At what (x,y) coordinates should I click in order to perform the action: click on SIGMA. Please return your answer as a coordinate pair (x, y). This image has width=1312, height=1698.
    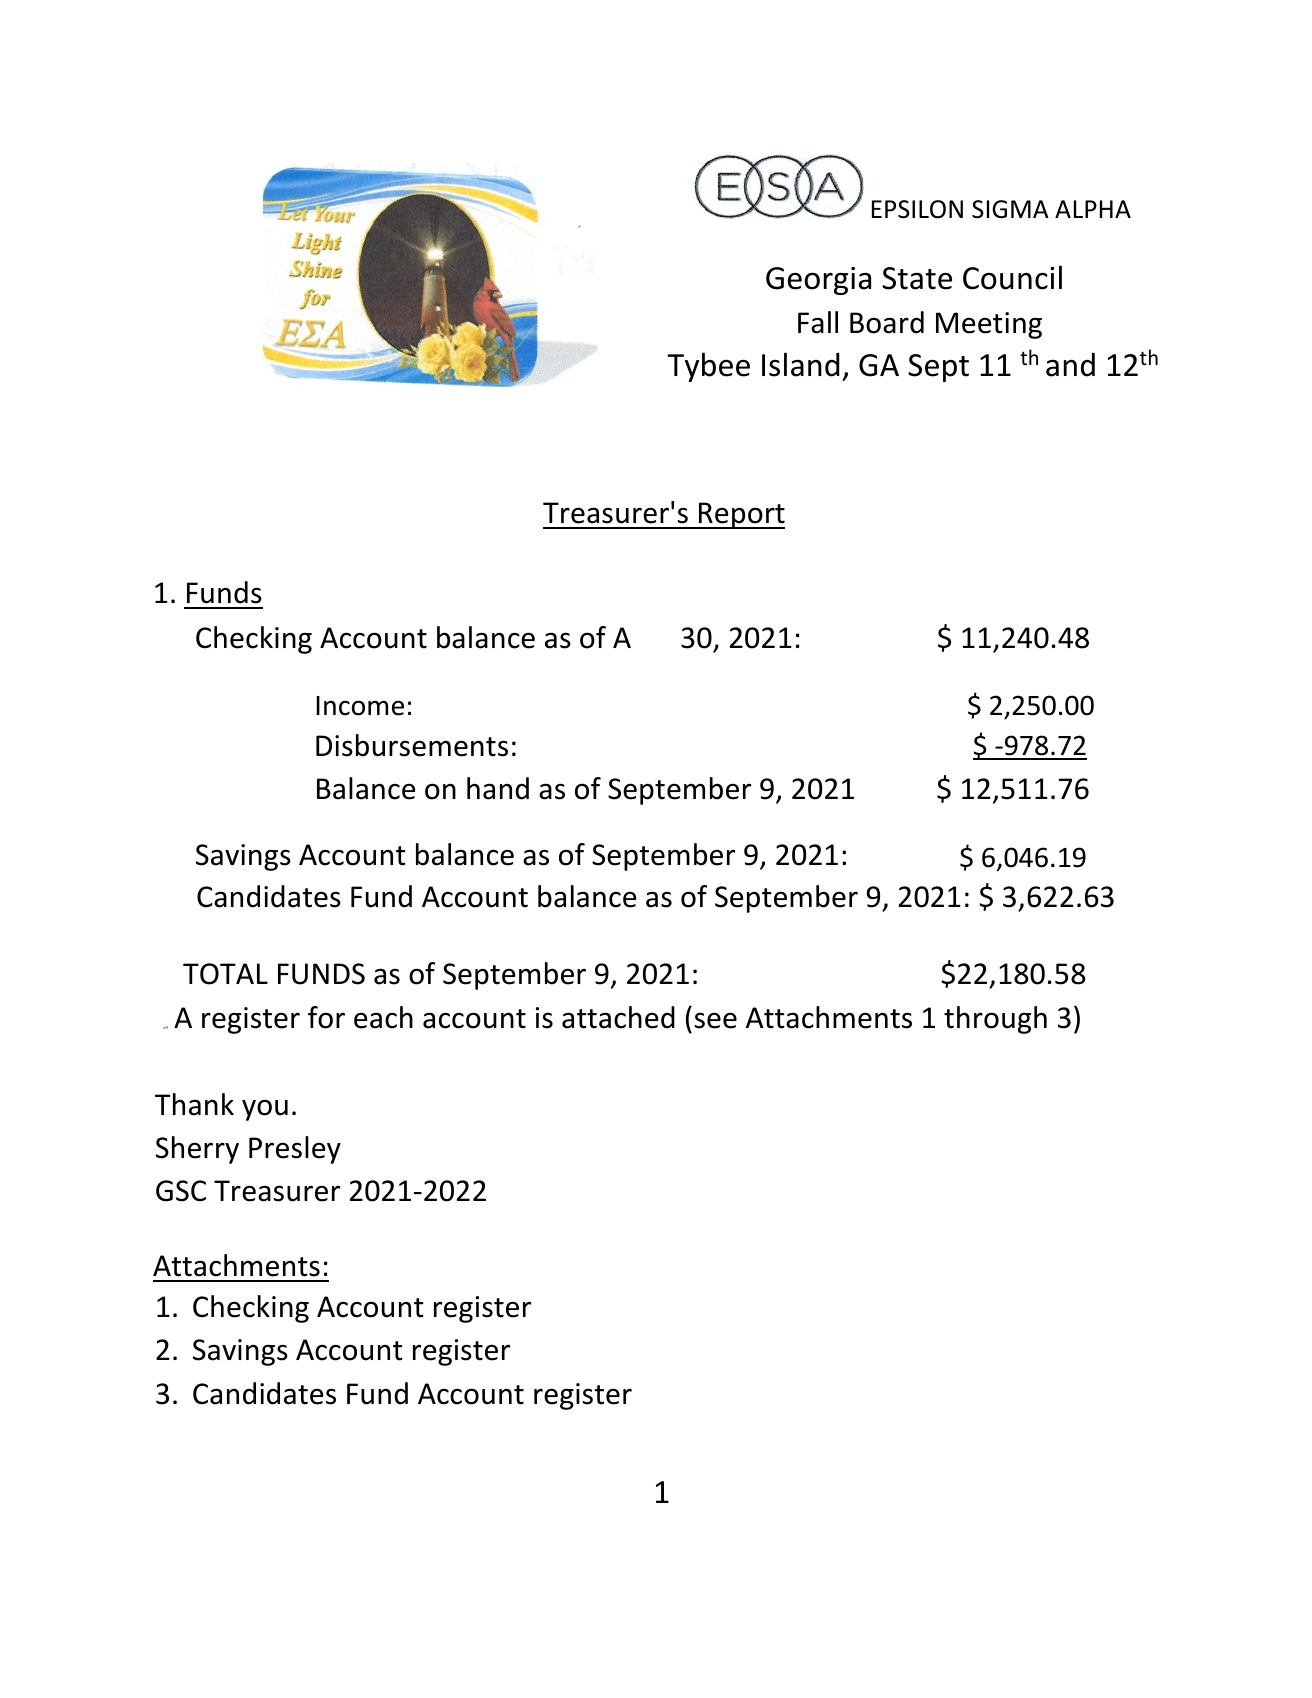
    Looking at the image, I should click on (1010, 209).
